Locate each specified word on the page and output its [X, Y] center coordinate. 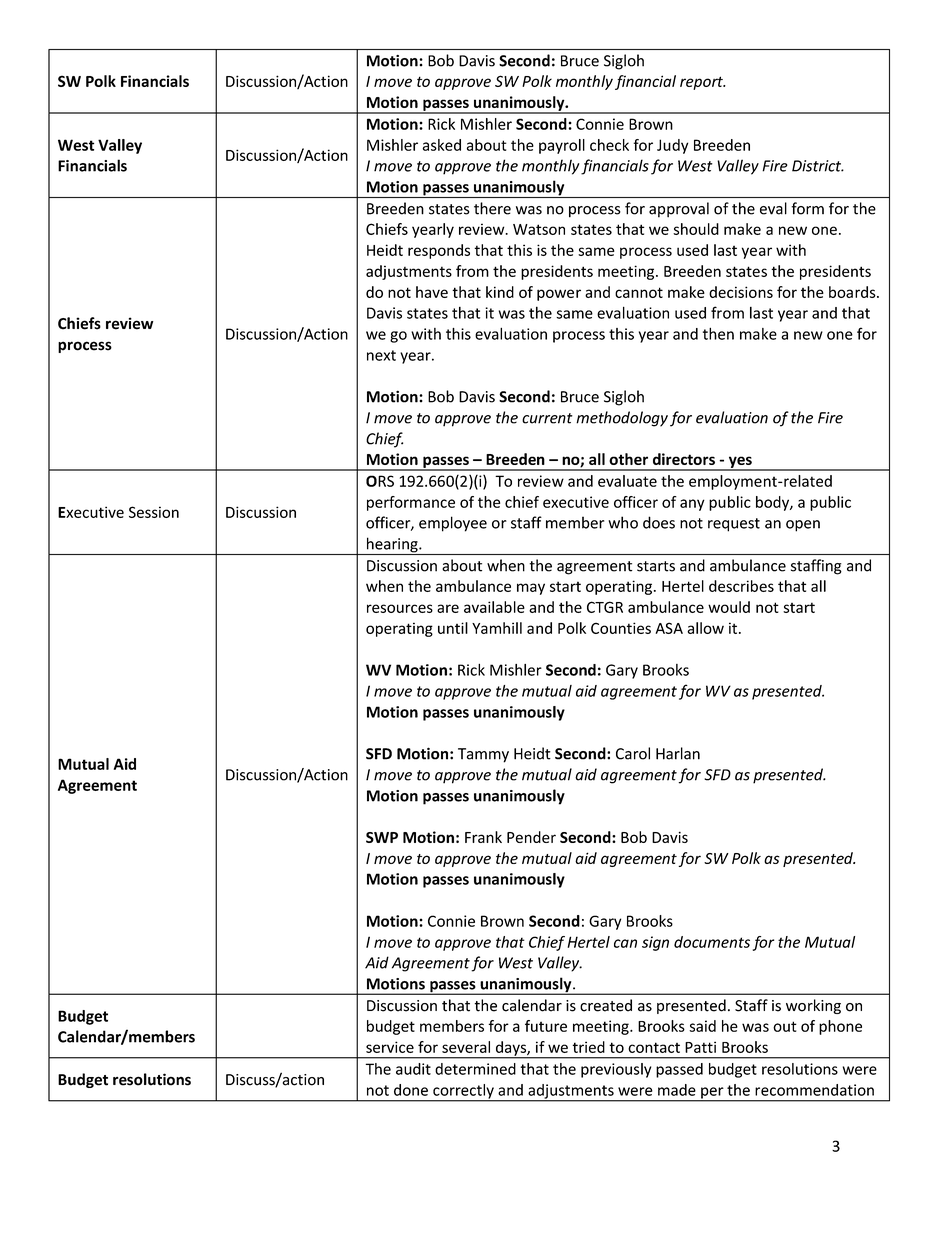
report [702, 83]
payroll [562, 146]
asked [441, 145]
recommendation [814, 1090]
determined [475, 1069]
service [390, 1047]
